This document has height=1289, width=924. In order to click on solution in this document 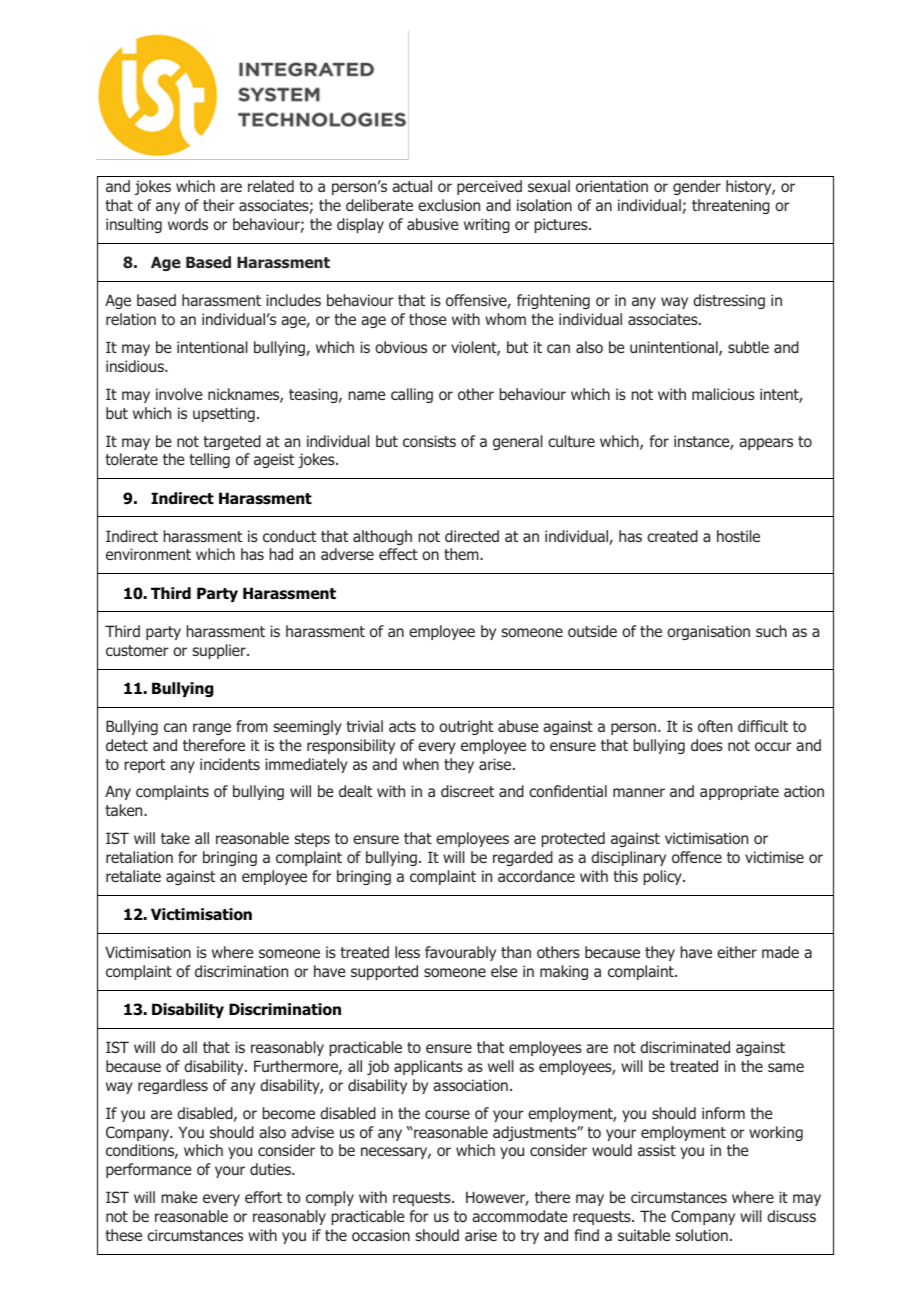, I will do `click(701, 1235)`.
